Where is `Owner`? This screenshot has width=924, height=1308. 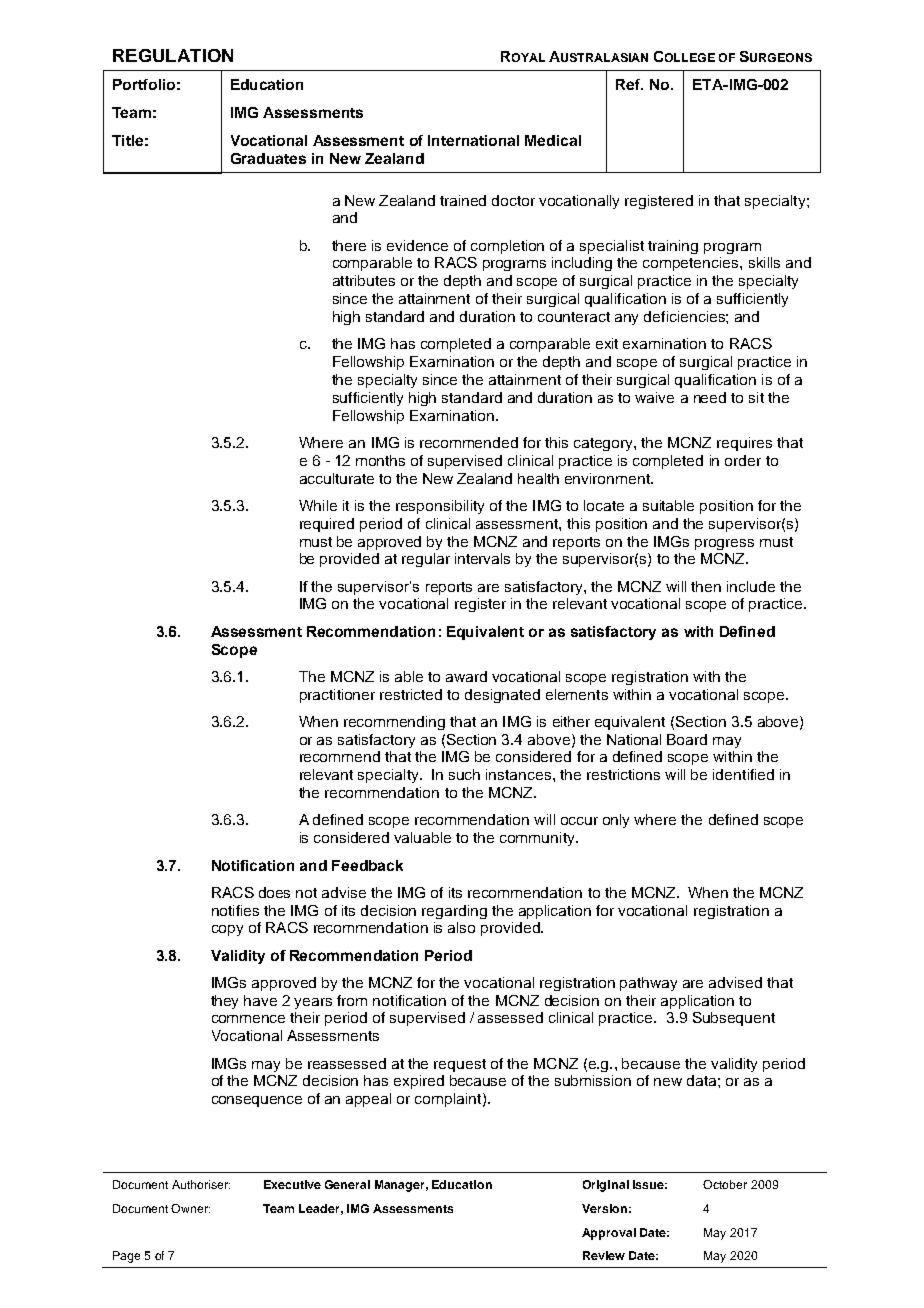
Owner is located at coordinates (190, 1208).
